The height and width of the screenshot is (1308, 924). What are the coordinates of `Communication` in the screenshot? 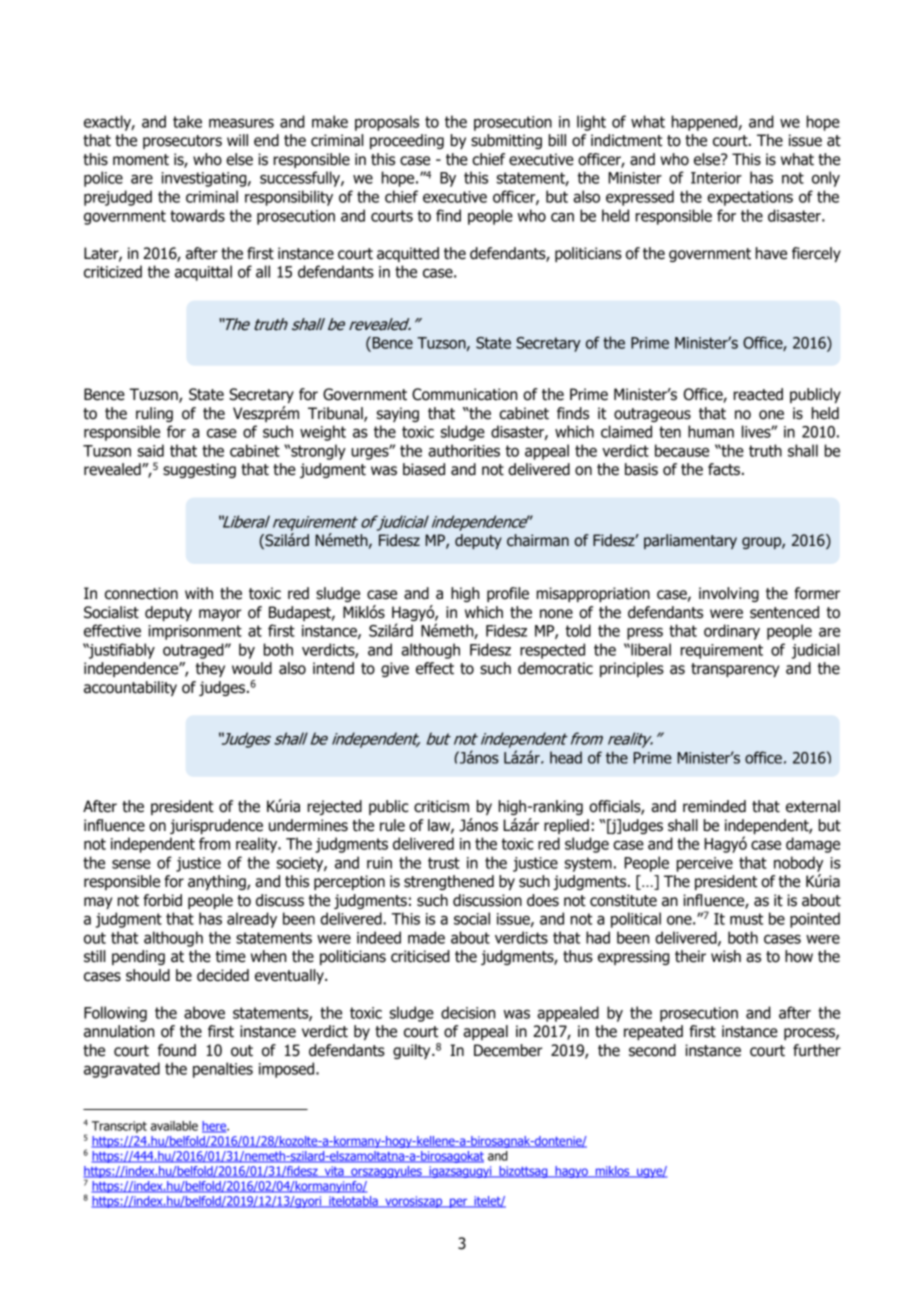 It's located at (464, 394).
